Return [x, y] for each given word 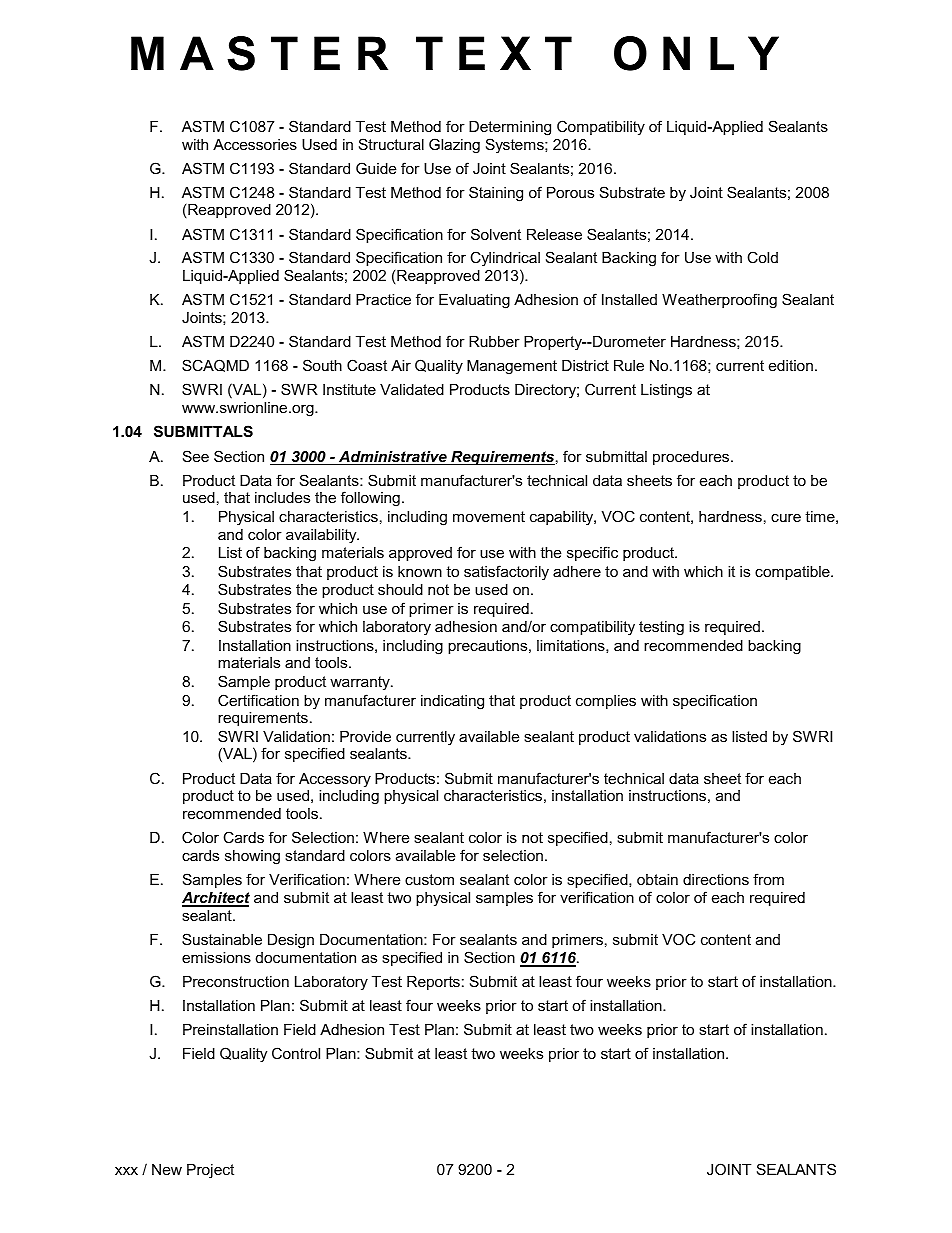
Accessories [255, 144]
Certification [258, 700]
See [196, 456]
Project [210, 1171]
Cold [762, 257]
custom [429, 879]
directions [716, 879]
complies [606, 702]
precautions [489, 647]
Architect [216, 899]
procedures [691, 458]
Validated [412, 389]
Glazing [454, 146]
